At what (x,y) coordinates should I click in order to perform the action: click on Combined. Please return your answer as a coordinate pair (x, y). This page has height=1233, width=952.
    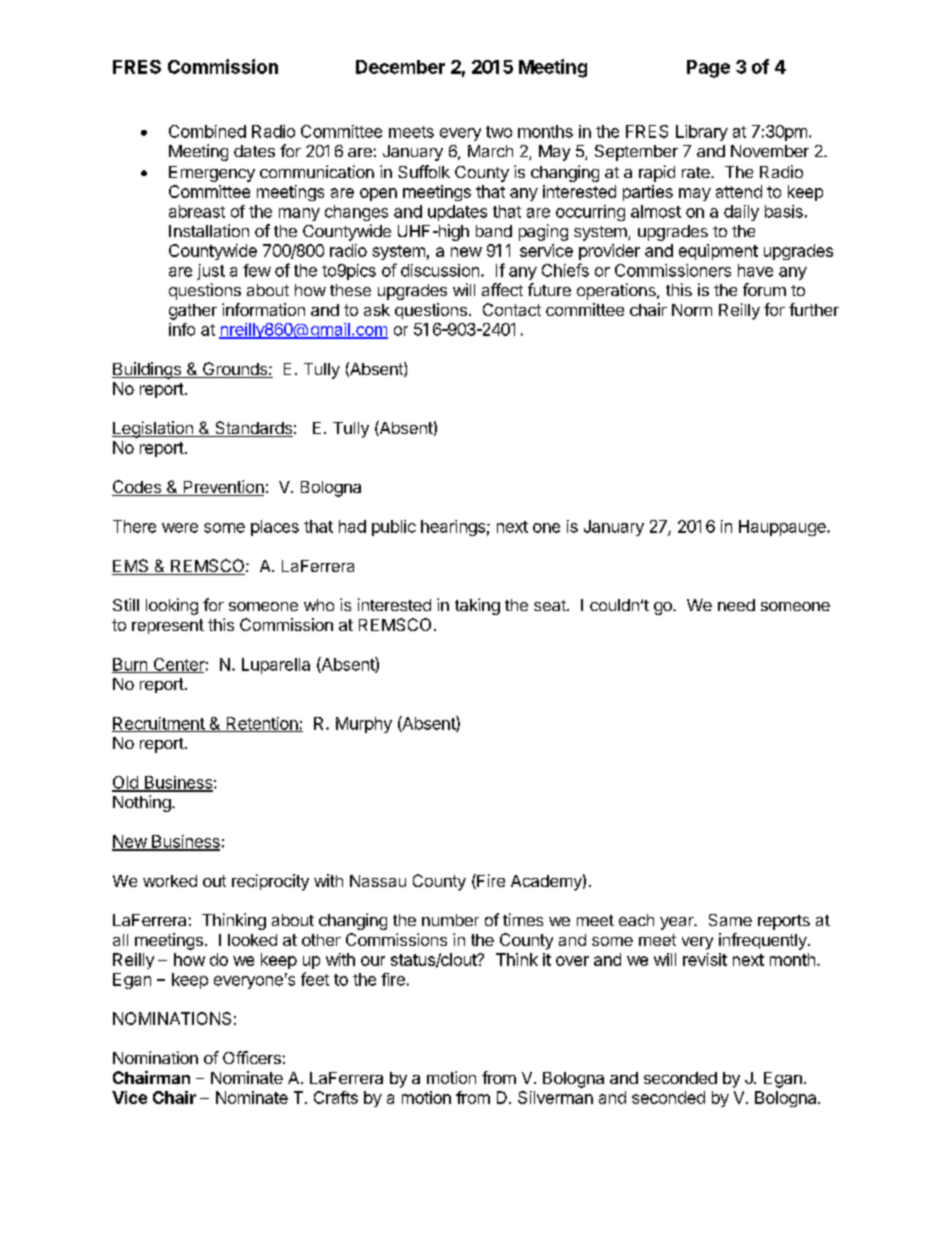
    Looking at the image, I should click on (207, 131).
